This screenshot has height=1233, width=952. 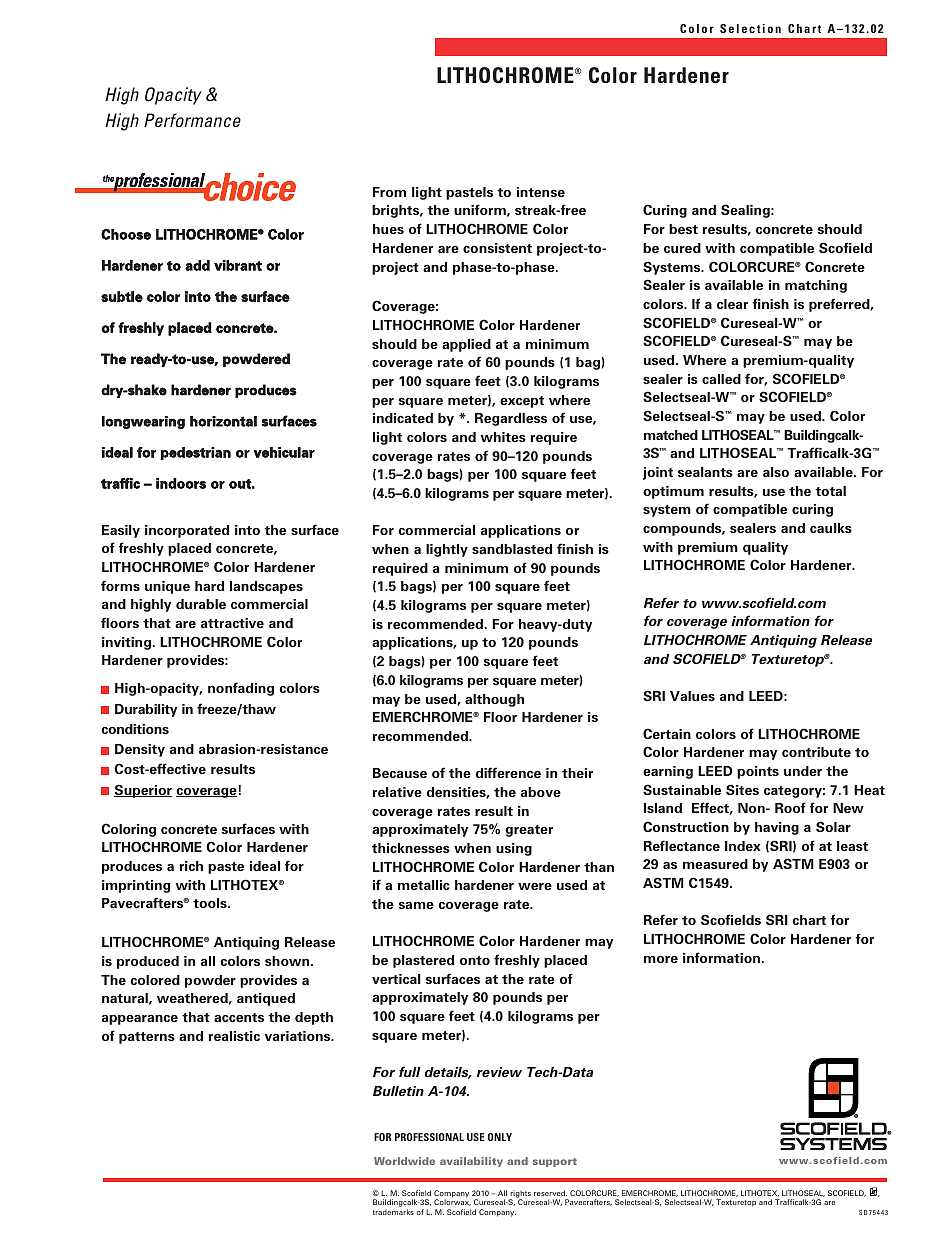 I want to click on contribute, so click(x=816, y=752).
